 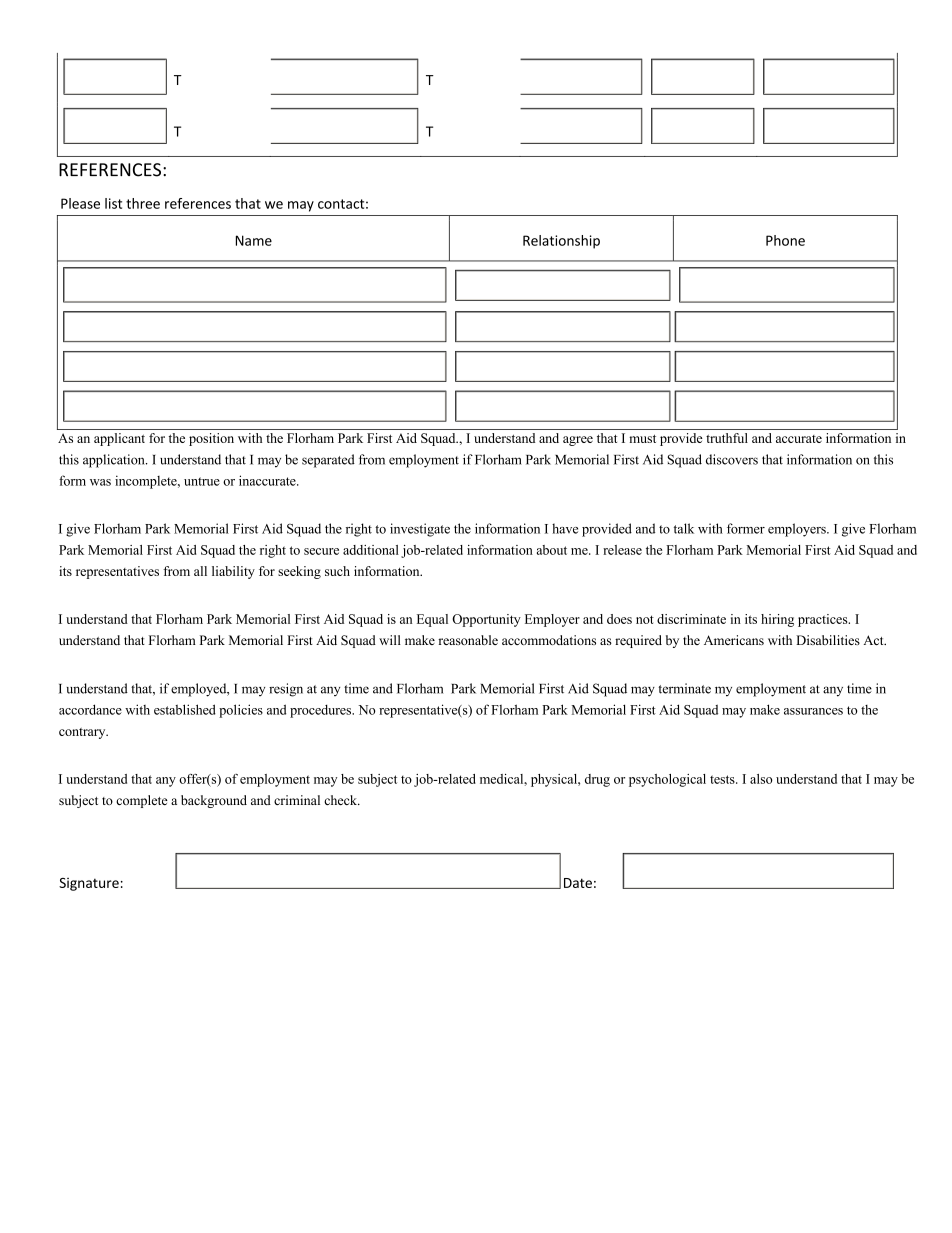 What do you see at coordinates (785, 240) in the screenshot?
I see `Phone` at bounding box center [785, 240].
